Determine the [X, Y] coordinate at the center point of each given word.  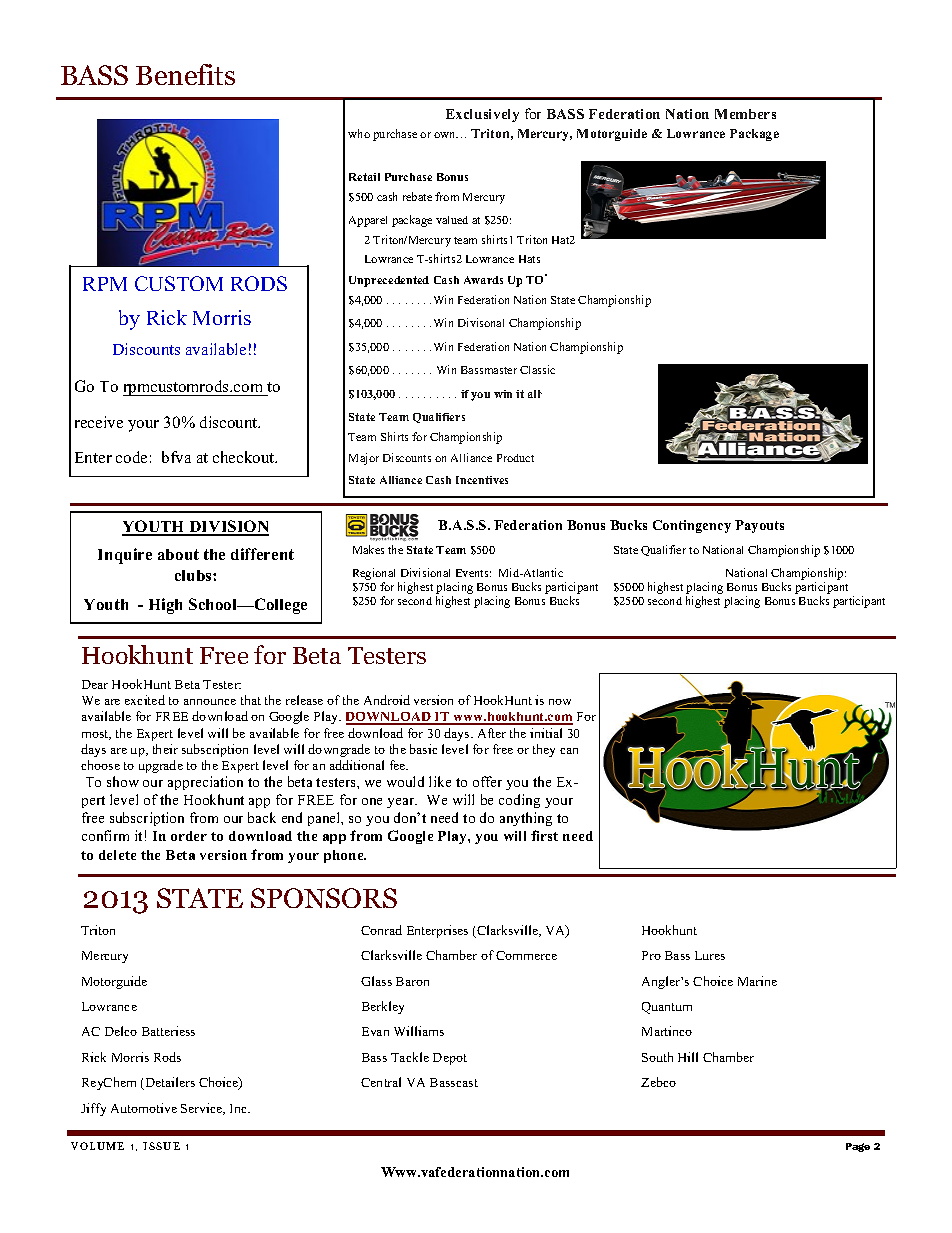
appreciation [205, 783]
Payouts [759, 526]
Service [203, 1109]
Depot [450, 1059]
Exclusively [482, 115]
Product [515, 458]
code [131, 457]
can [569, 751]
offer [487, 781]
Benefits [185, 74]
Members [745, 114]
